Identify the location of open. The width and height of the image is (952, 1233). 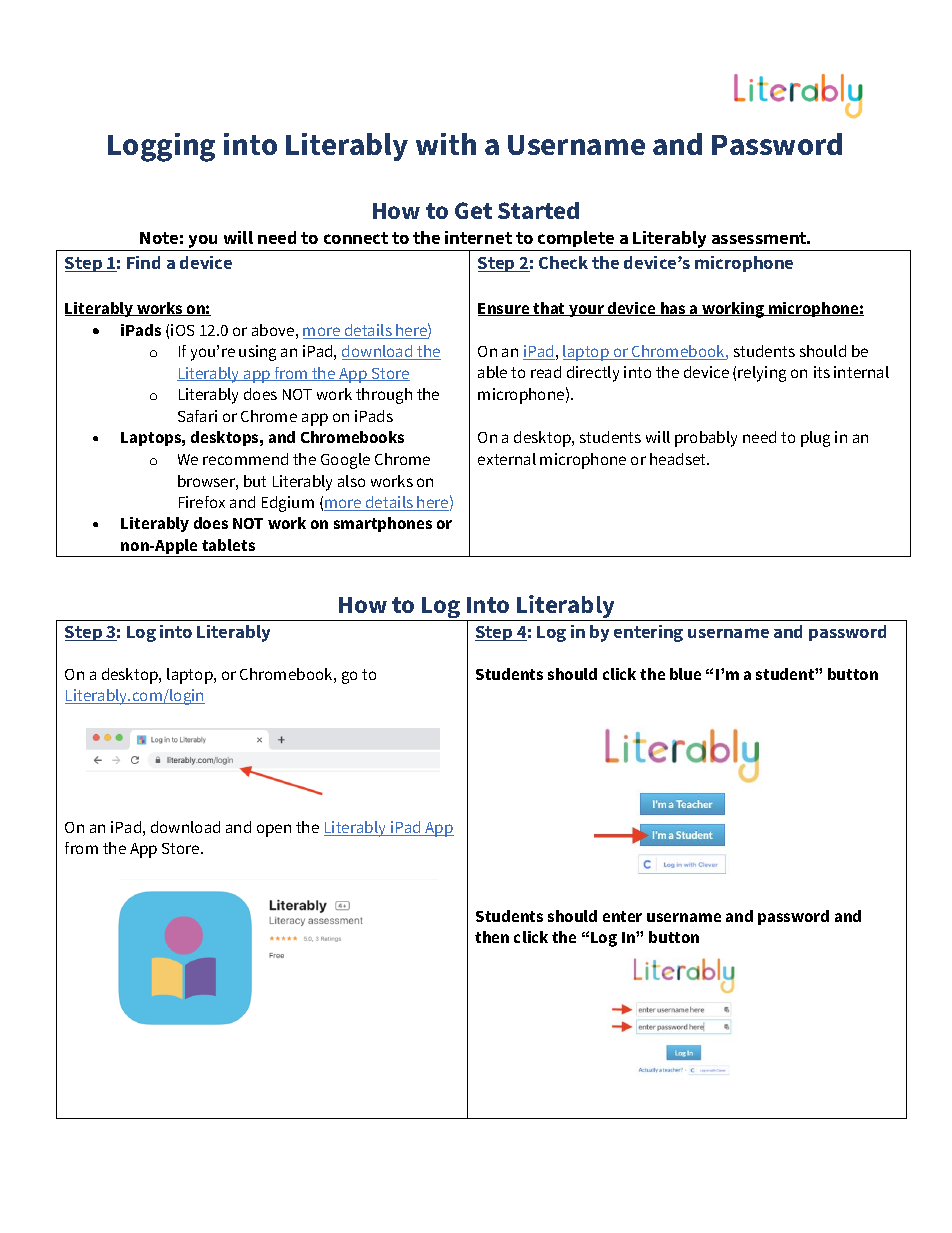
(274, 830).
